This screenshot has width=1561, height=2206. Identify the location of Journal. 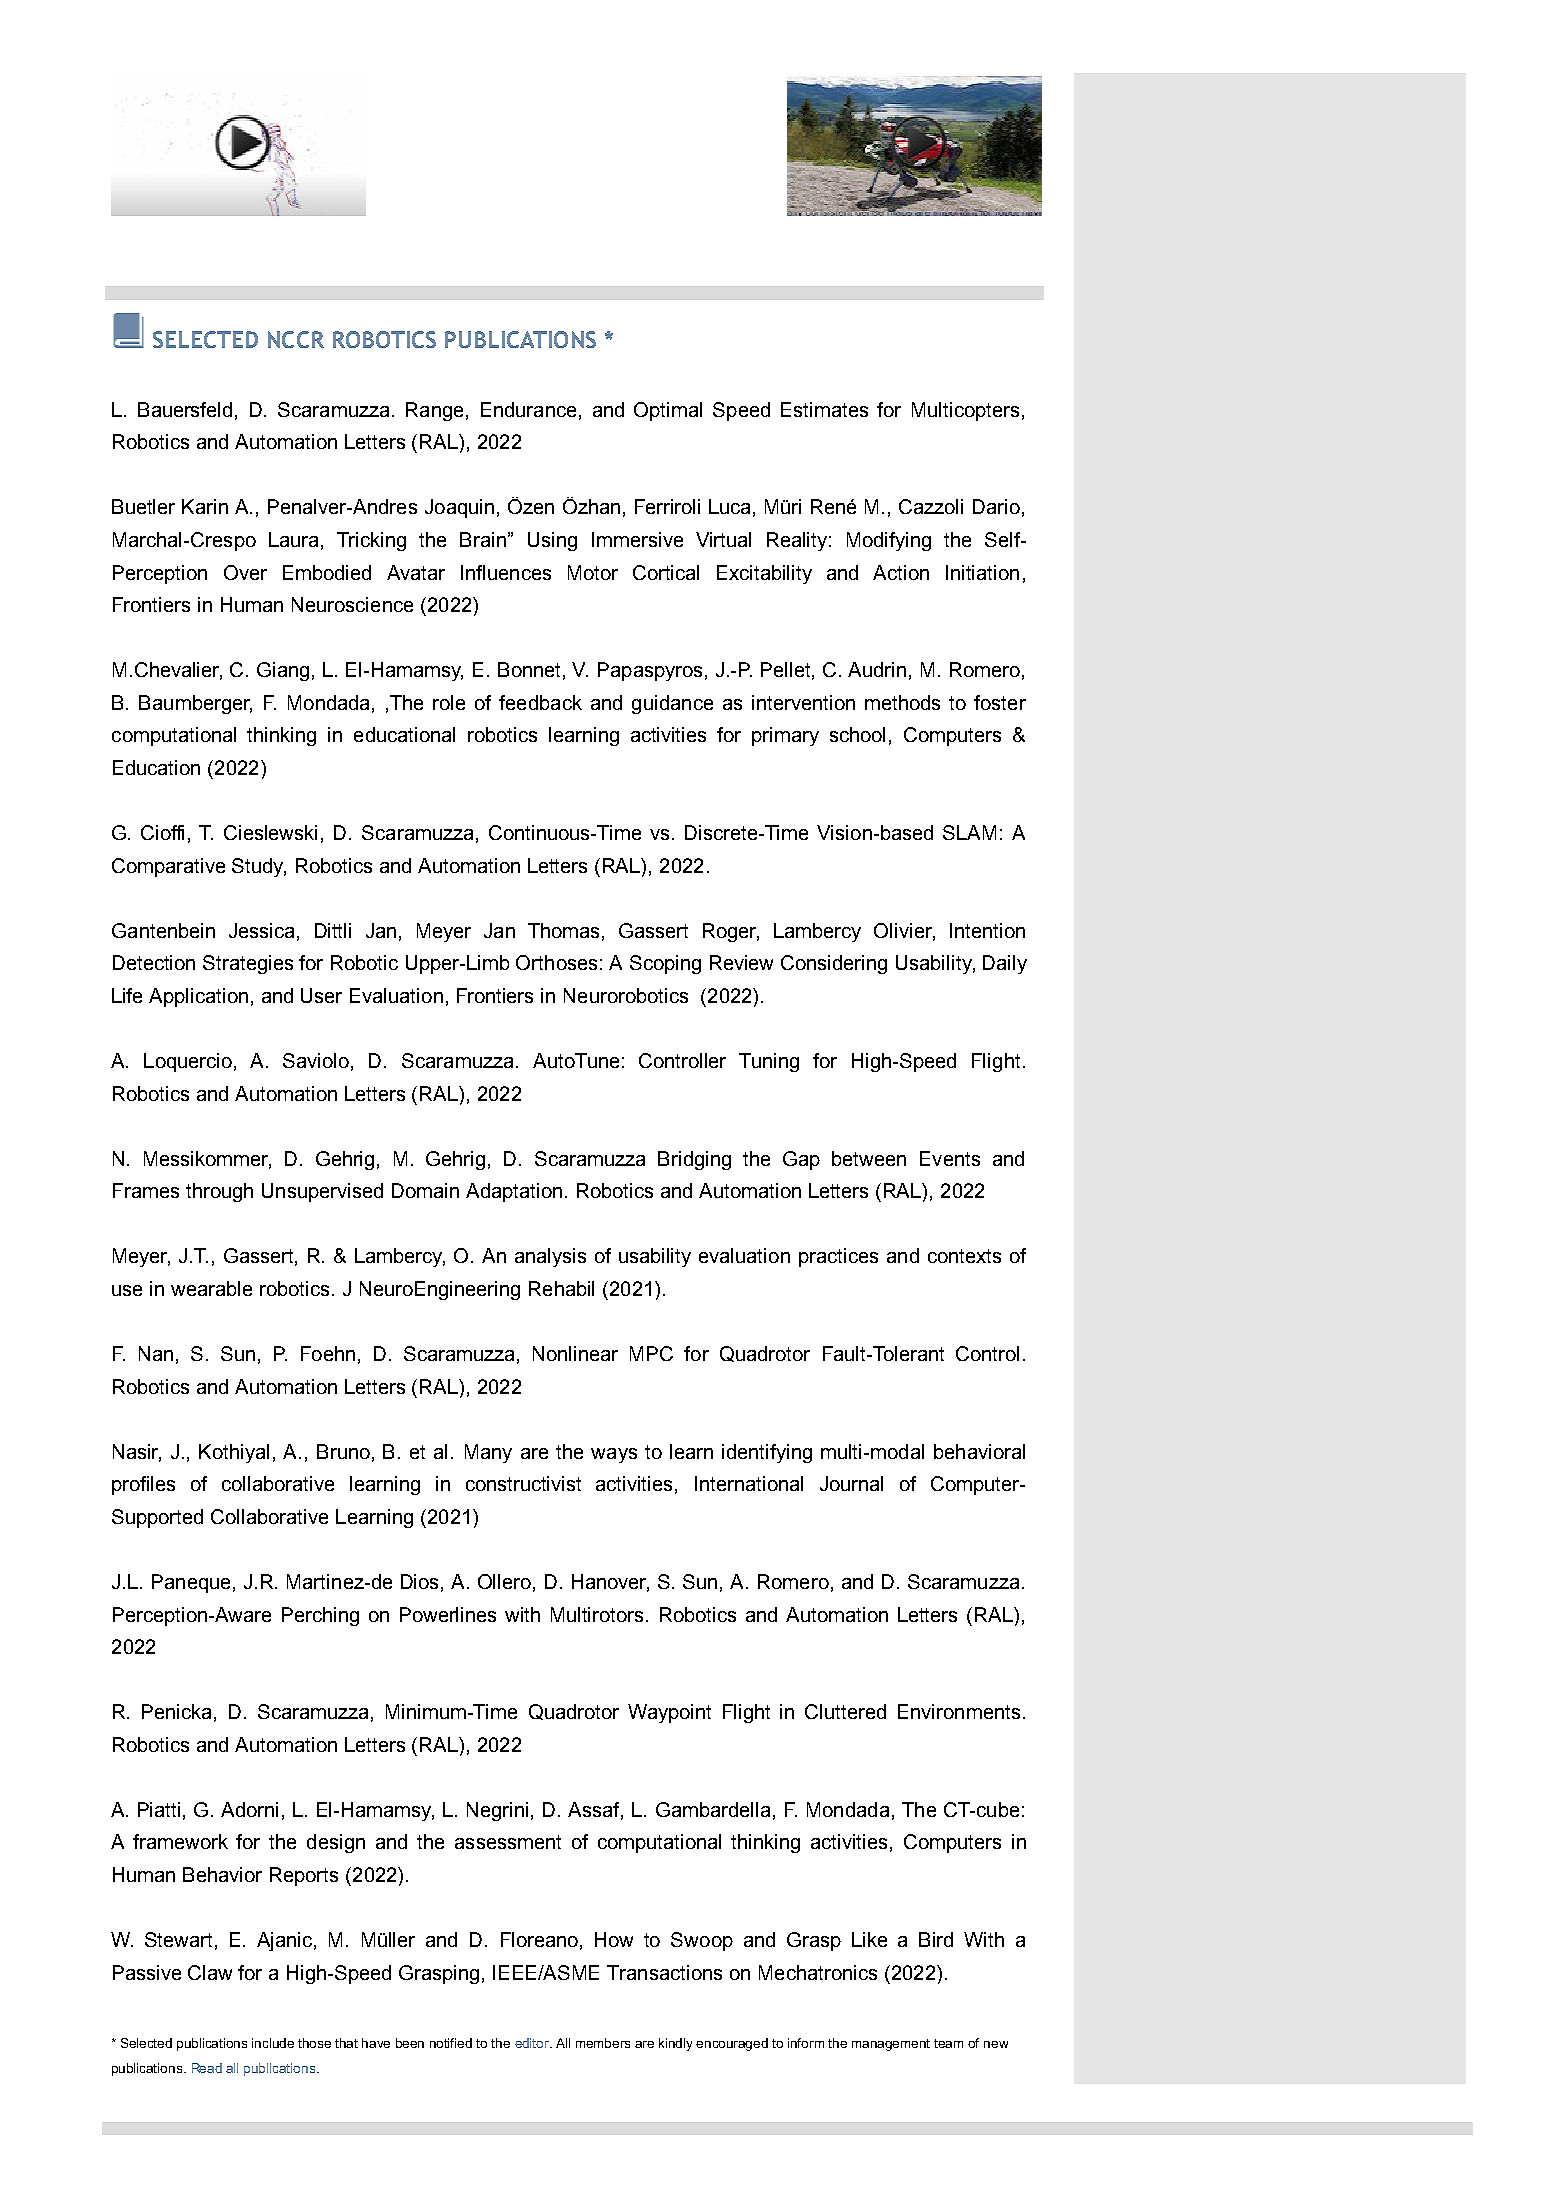
(851, 1483).
